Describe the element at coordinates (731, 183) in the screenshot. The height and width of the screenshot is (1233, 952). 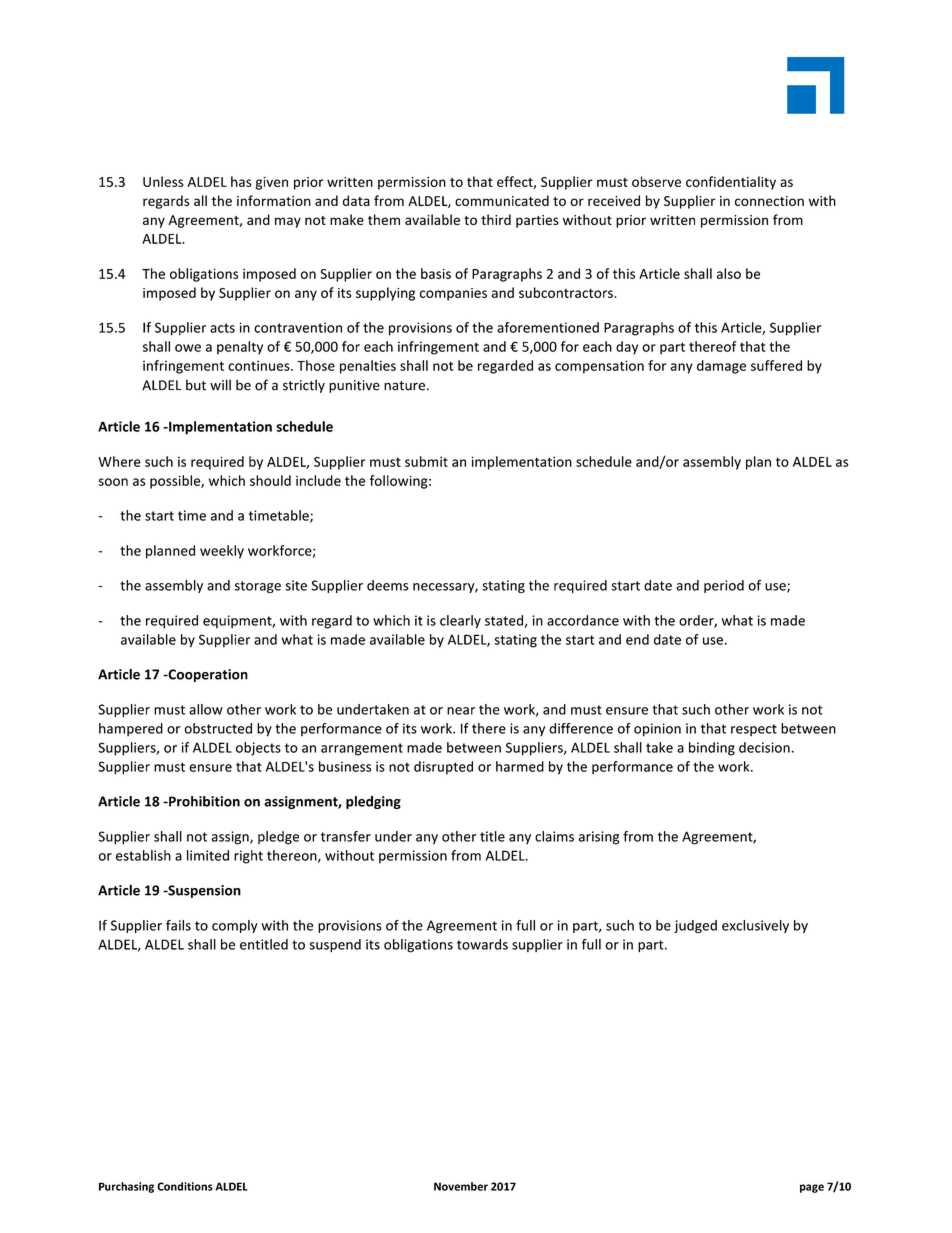
I see `confidentiality` at that location.
